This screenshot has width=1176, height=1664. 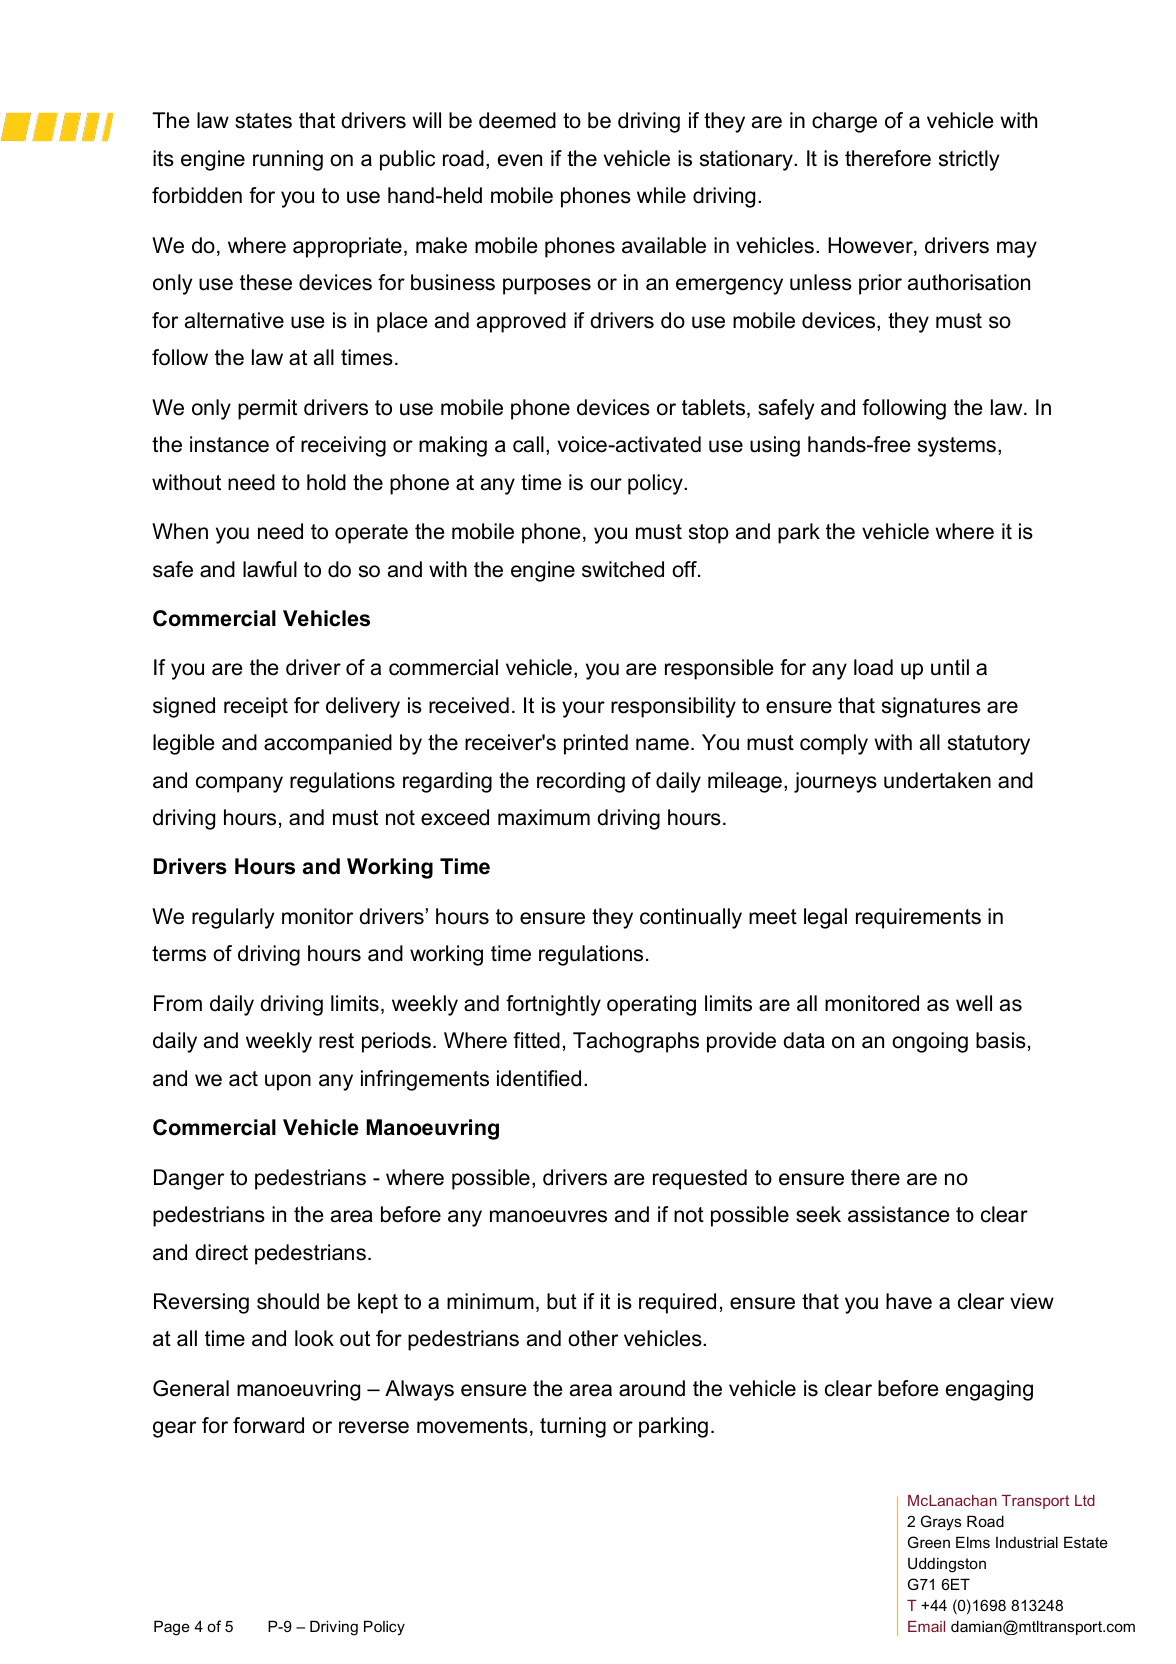 I want to click on basis, so click(x=1001, y=1040).
